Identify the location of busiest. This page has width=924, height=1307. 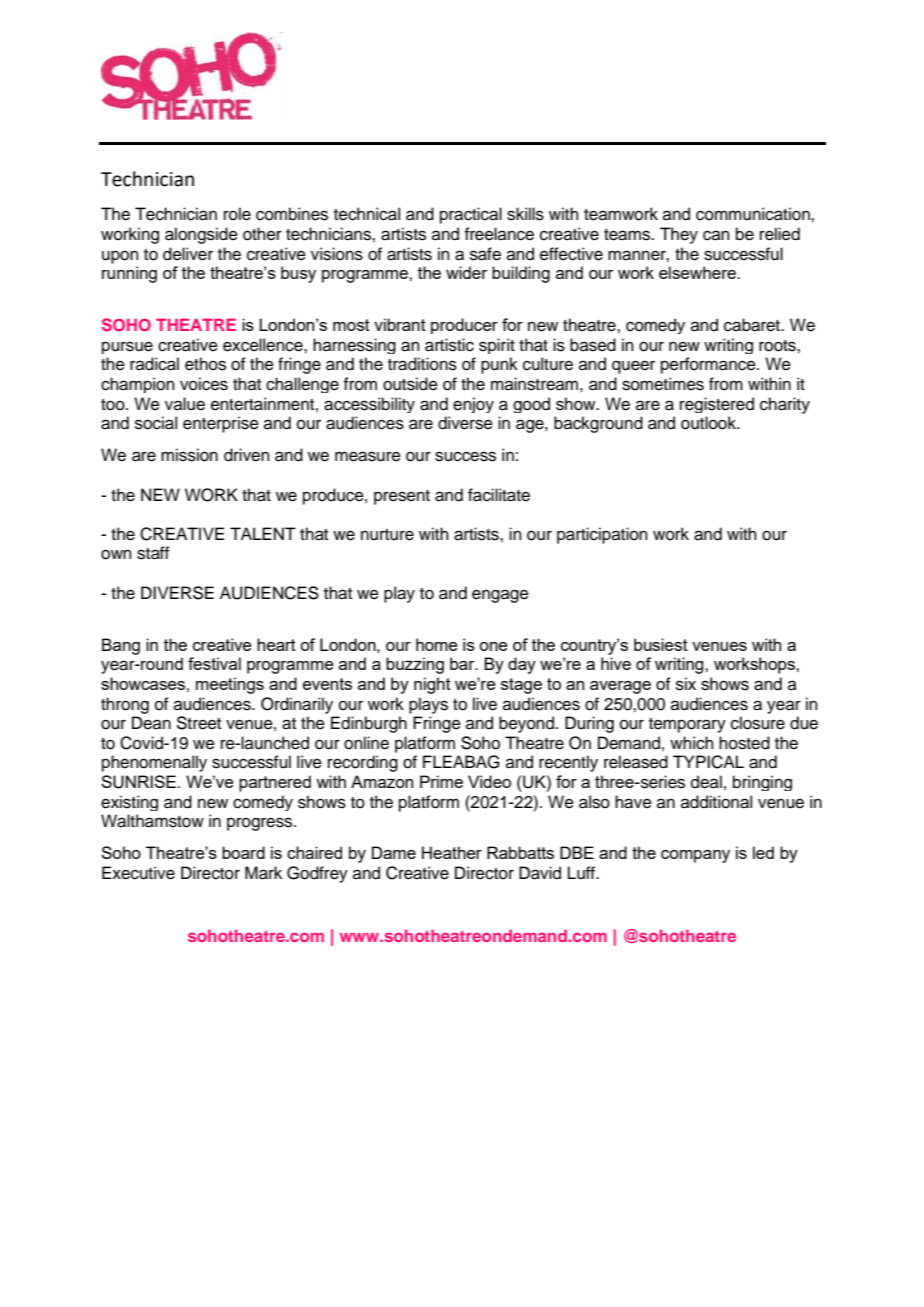
(661, 644).
